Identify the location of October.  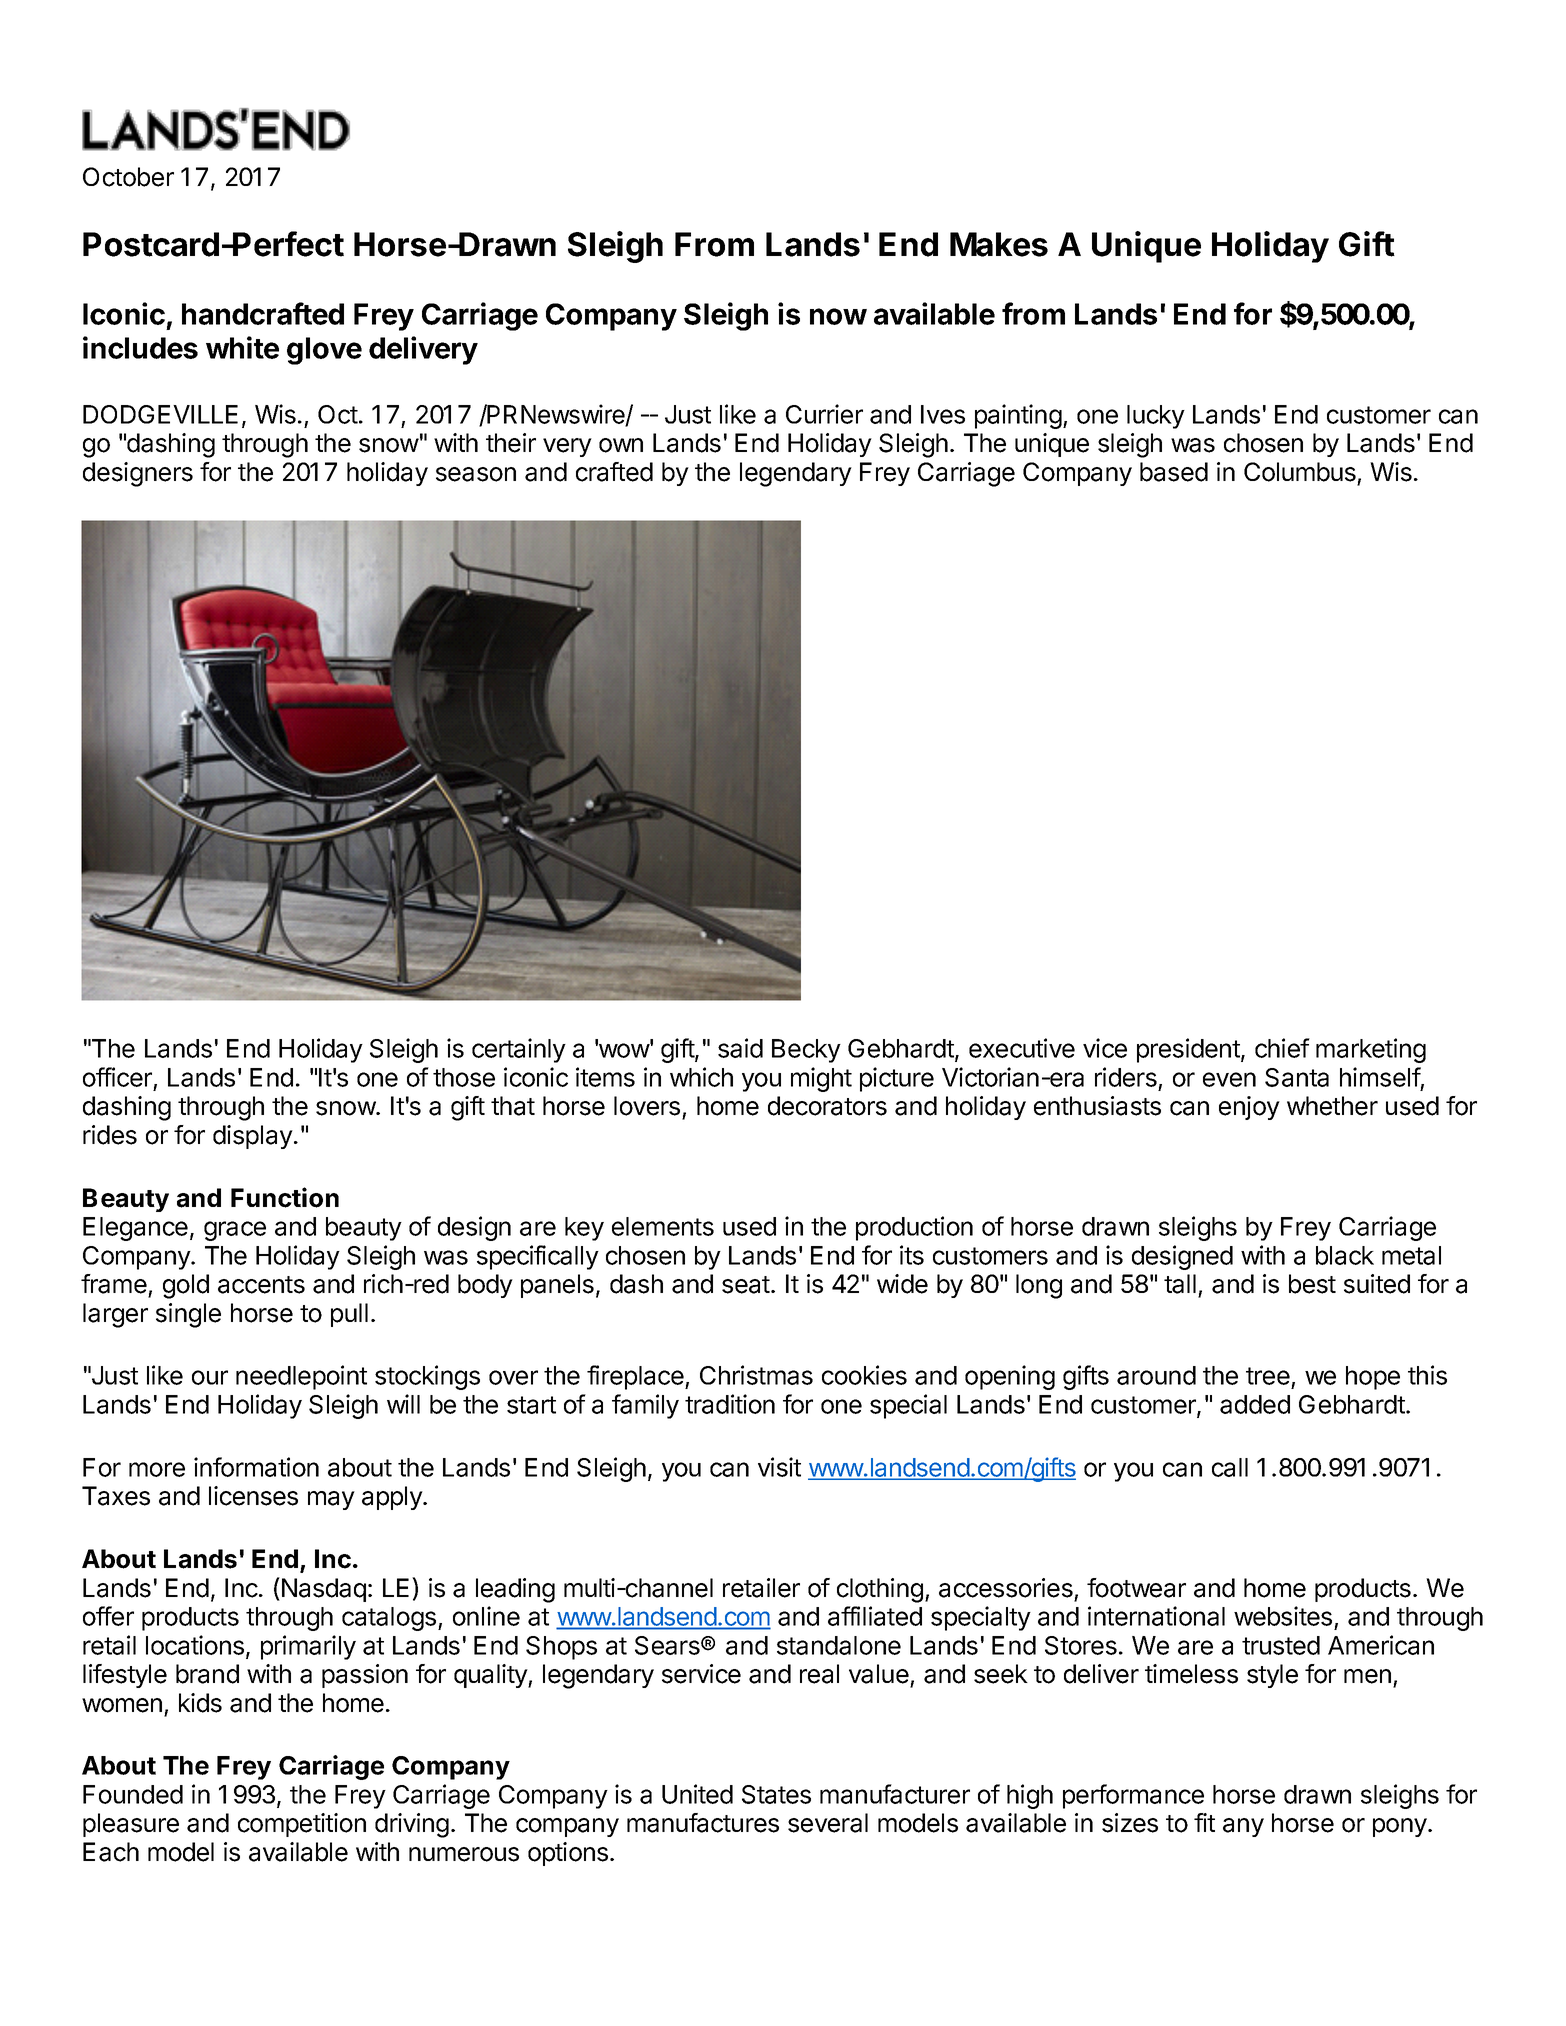
(128, 177).
